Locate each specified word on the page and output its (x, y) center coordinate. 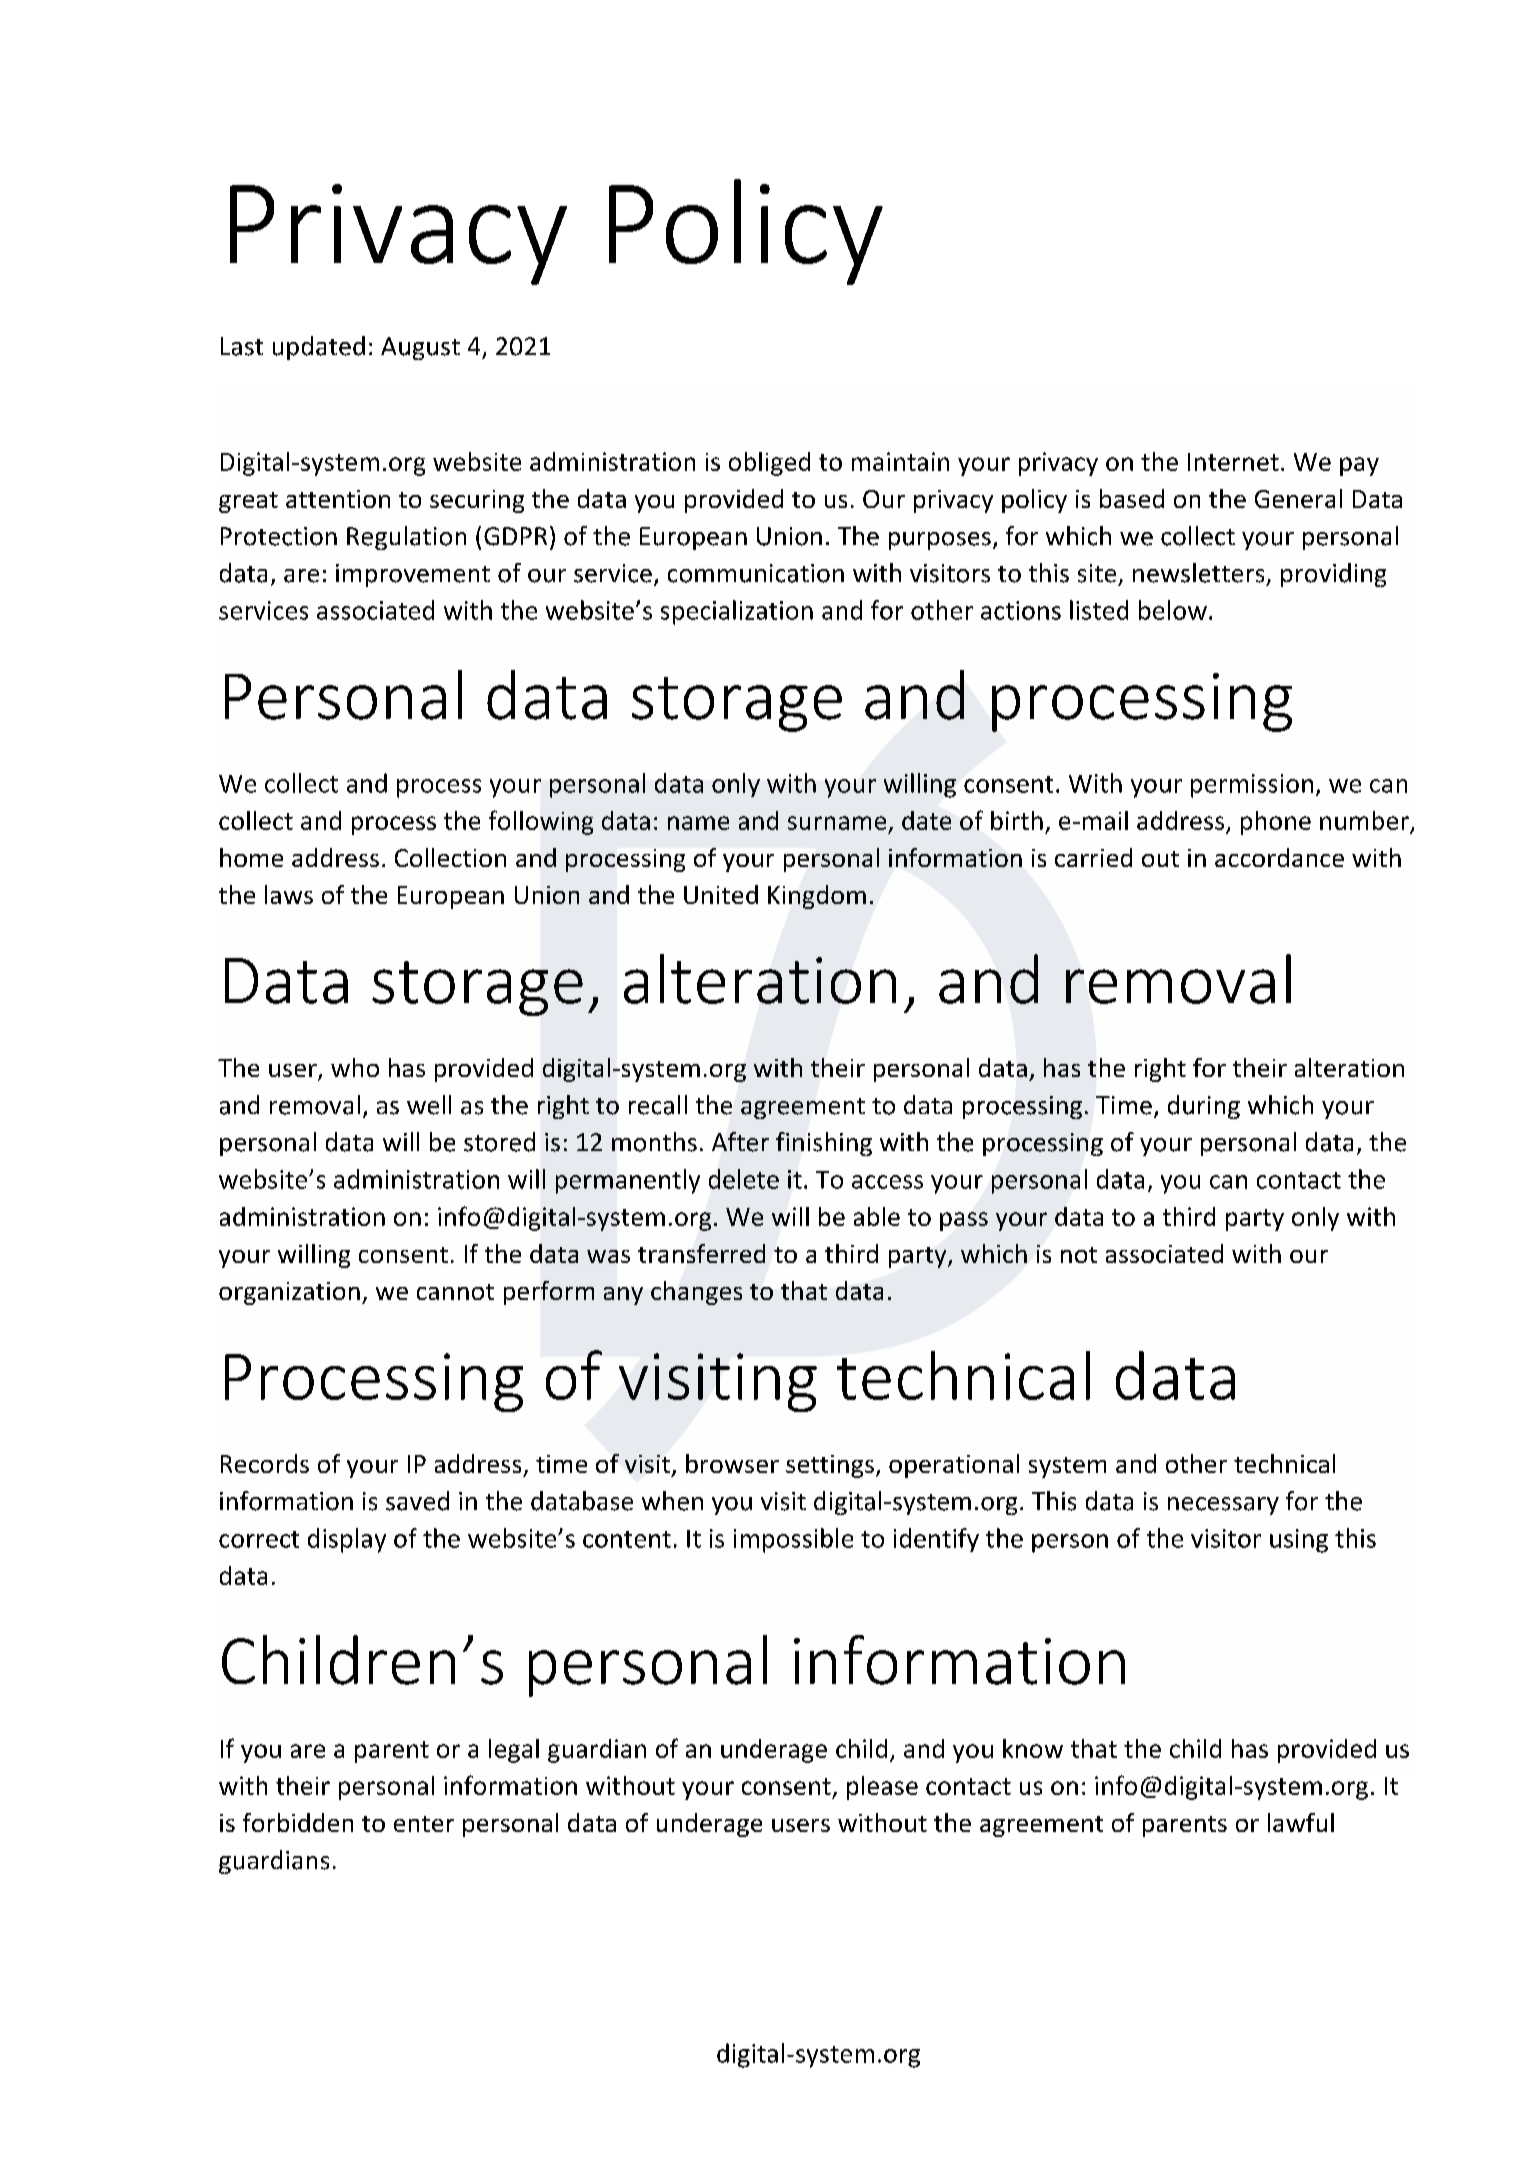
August (420, 348)
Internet (1233, 462)
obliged (769, 464)
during (1204, 1107)
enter (424, 1824)
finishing (824, 1144)
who (355, 1067)
